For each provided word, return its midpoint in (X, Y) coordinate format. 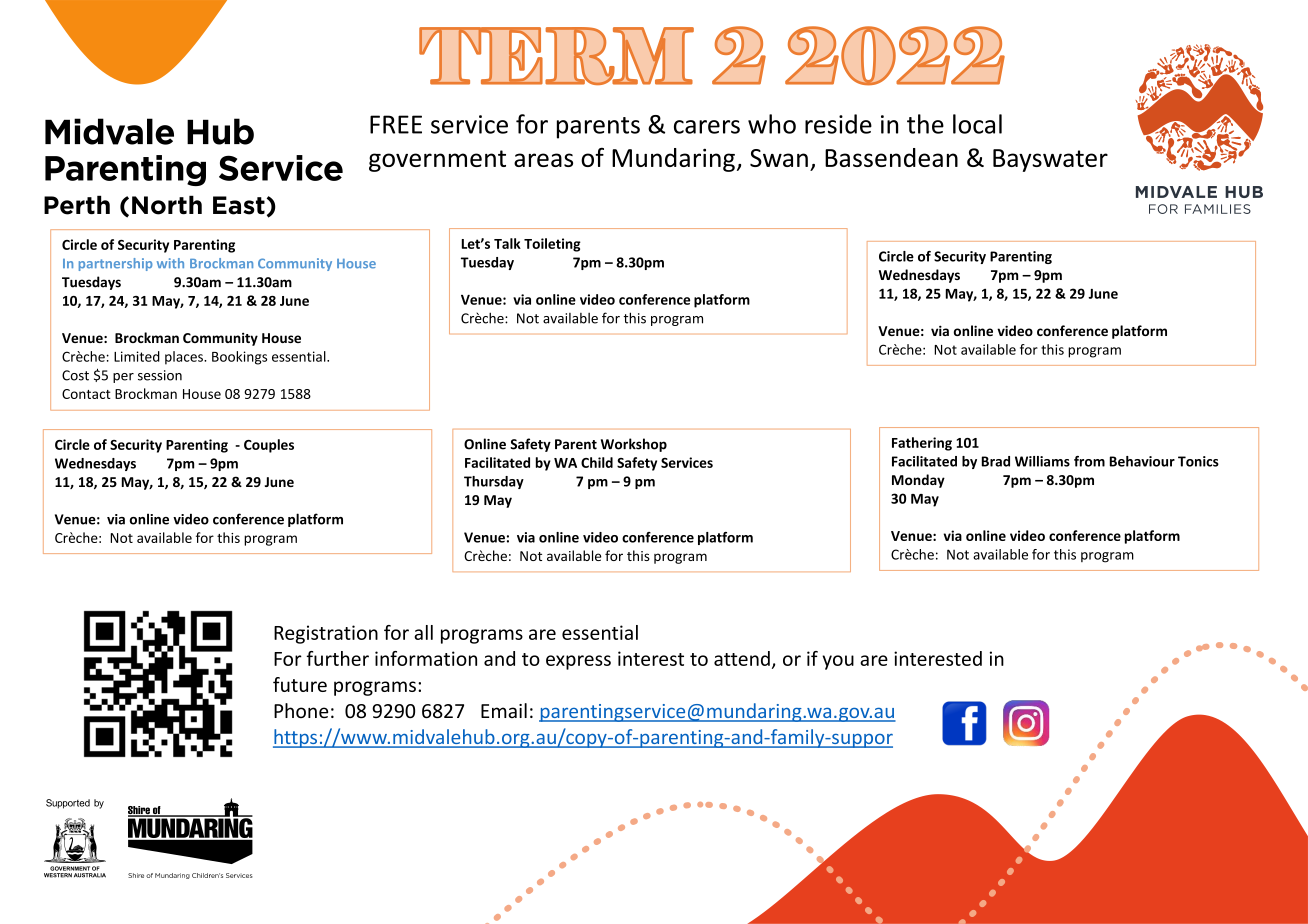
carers (707, 127)
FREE (396, 124)
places (185, 358)
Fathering (922, 444)
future (300, 684)
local (977, 124)
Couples (269, 446)
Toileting (552, 245)
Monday (918, 481)
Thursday (494, 482)
